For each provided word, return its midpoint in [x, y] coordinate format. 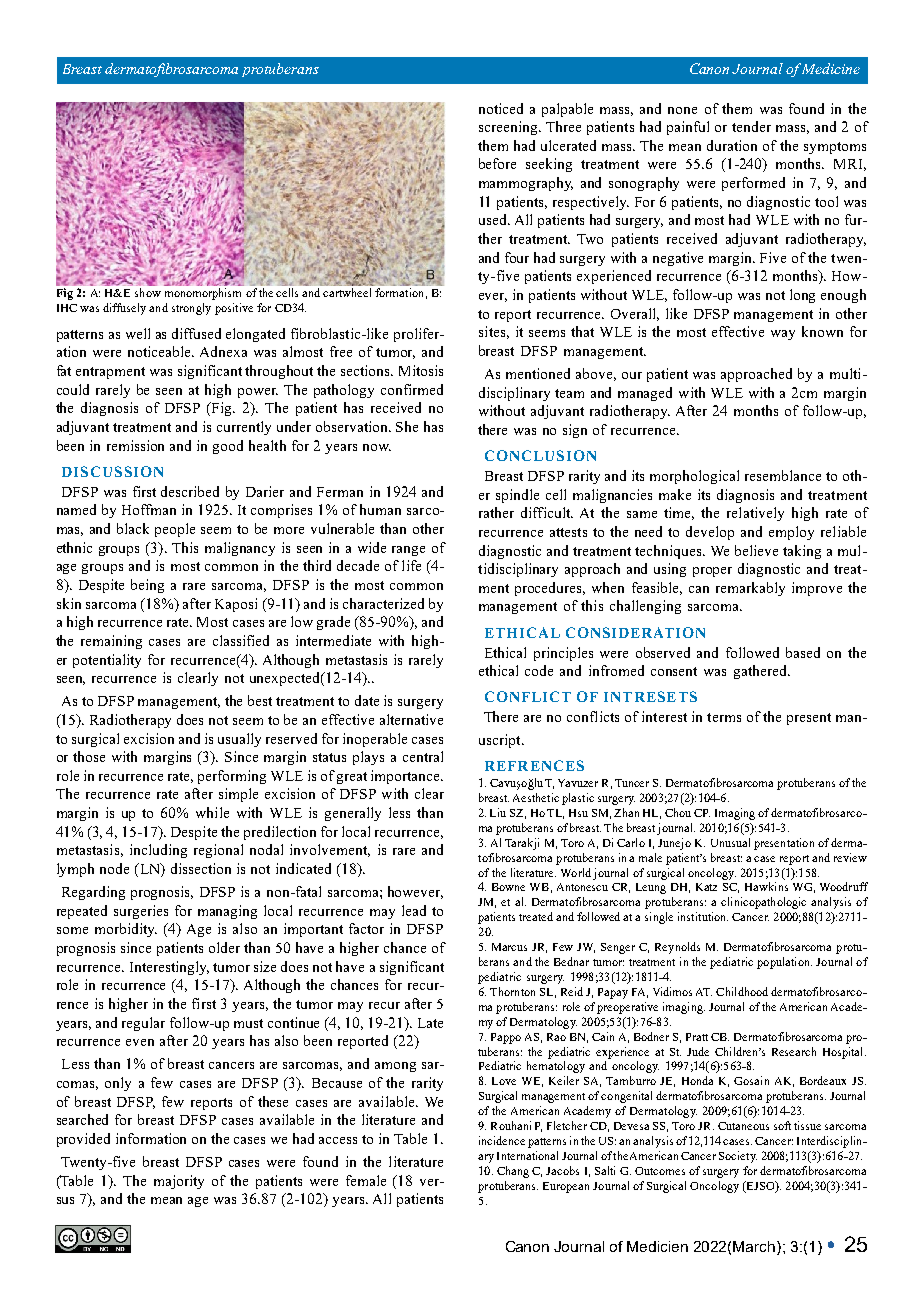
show [148, 292]
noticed [501, 108]
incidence [502, 1140]
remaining [111, 642]
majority [179, 1182]
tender [751, 126]
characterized [383, 603]
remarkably [750, 589]
